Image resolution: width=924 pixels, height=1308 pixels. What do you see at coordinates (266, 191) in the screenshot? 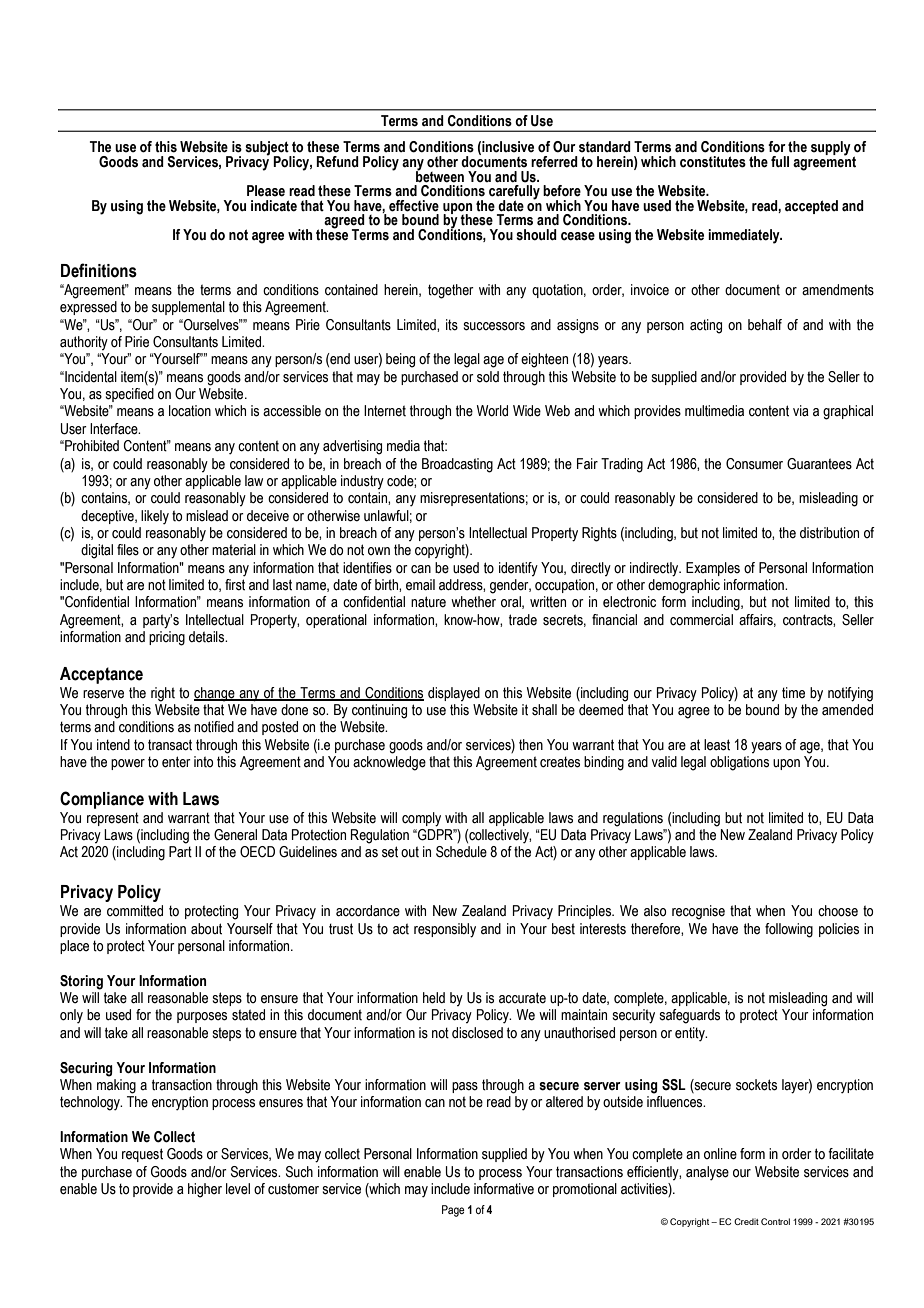
I see `Please` at bounding box center [266, 191].
